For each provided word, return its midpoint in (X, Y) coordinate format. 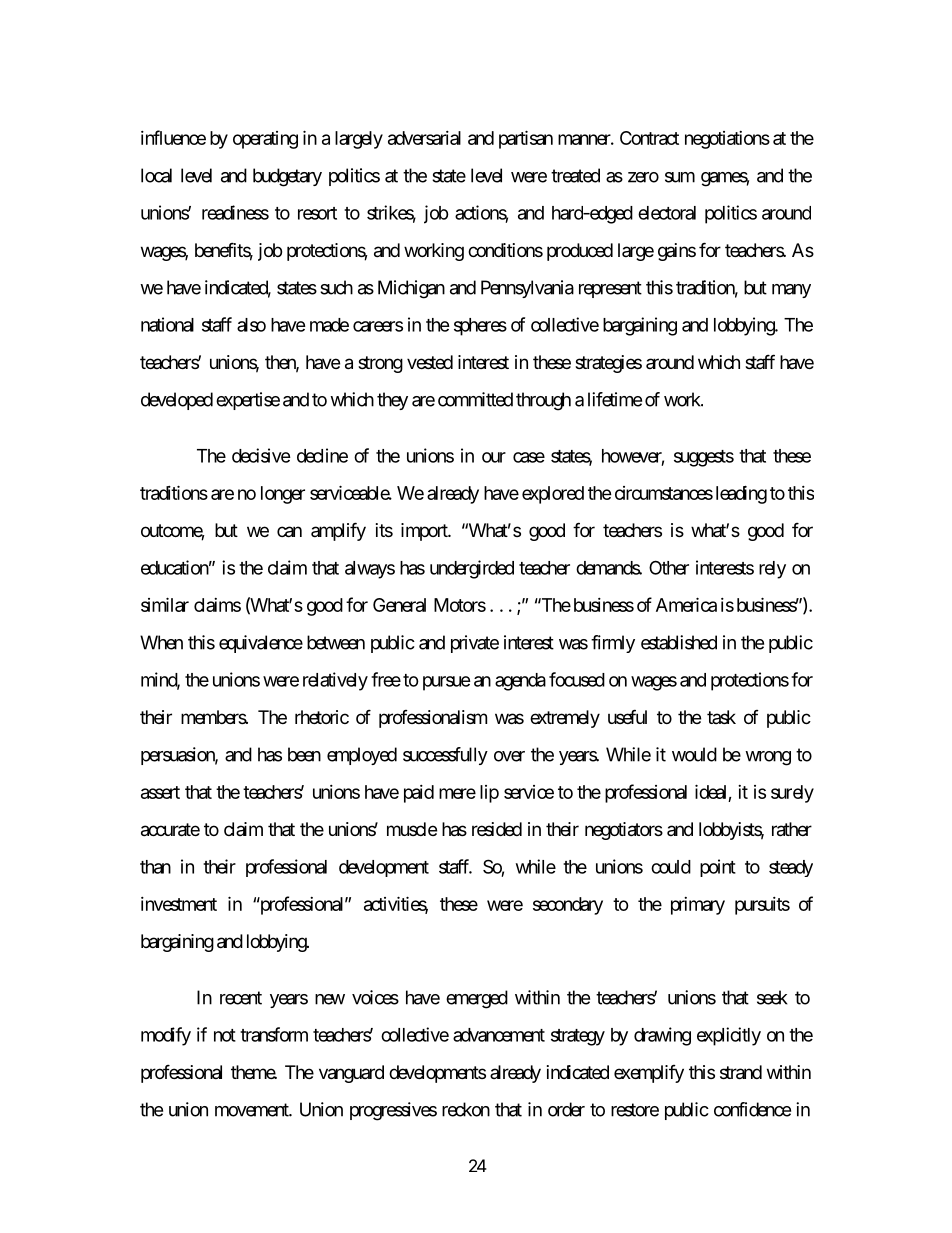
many (791, 291)
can (289, 532)
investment (179, 904)
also (251, 325)
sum (680, 177)
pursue (447, 683)
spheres (480, 327)
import (425, 532)
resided (497, 829)
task (721, 717)
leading (741, 494)
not (225, 1035)
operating (265, 140)
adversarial (424, 138)
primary (698, 906)
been (304, 754)
